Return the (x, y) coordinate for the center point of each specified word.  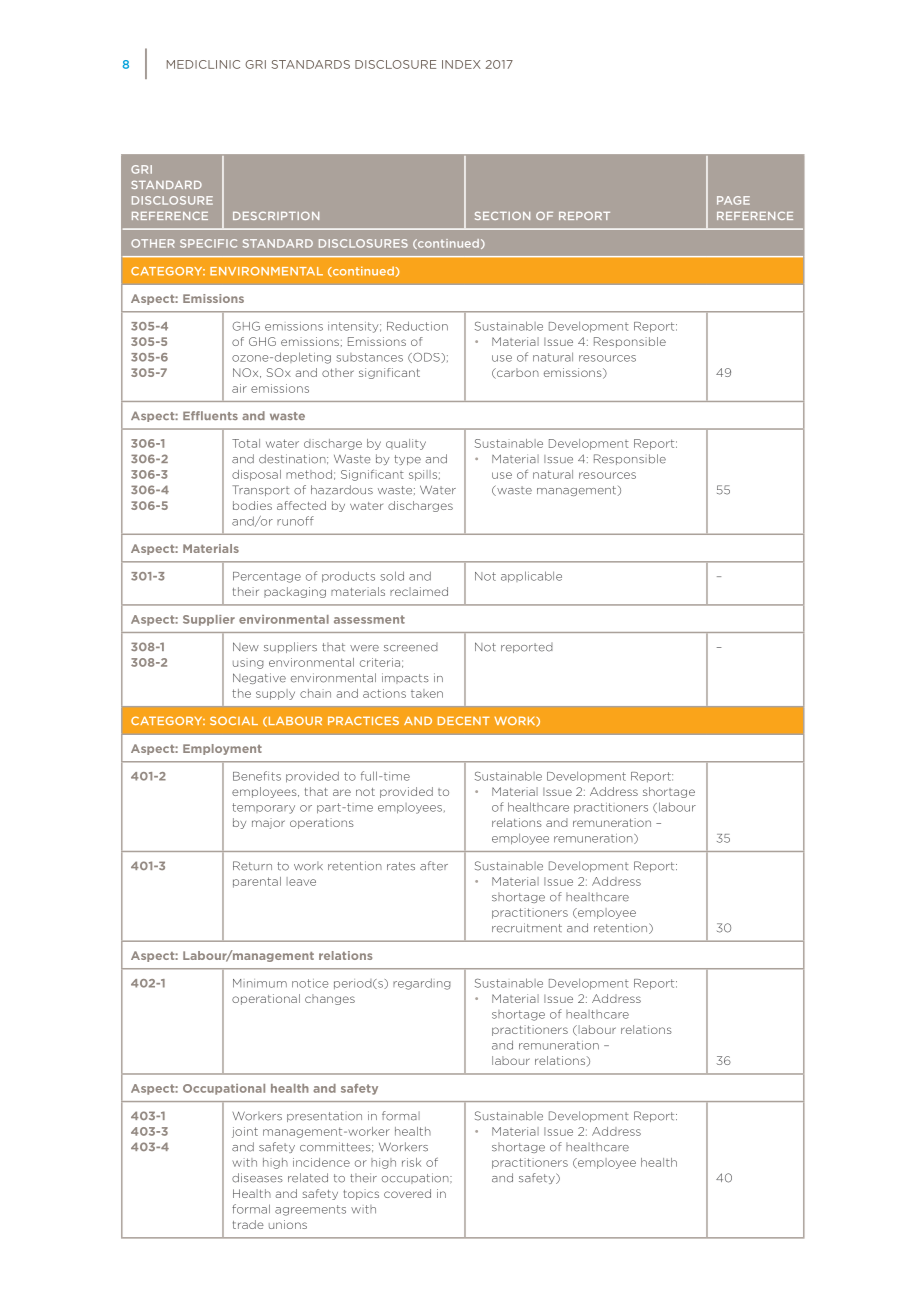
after (434, 866)
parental (257, 882)
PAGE (733, 200)
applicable (531, 577)
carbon (517, 373)
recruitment (527, 928)
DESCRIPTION (276, 215)
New (246, 647)
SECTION (502, 215)
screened (411, 647)
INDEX (461, 64)
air (239, 388)
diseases (257, 1178)
